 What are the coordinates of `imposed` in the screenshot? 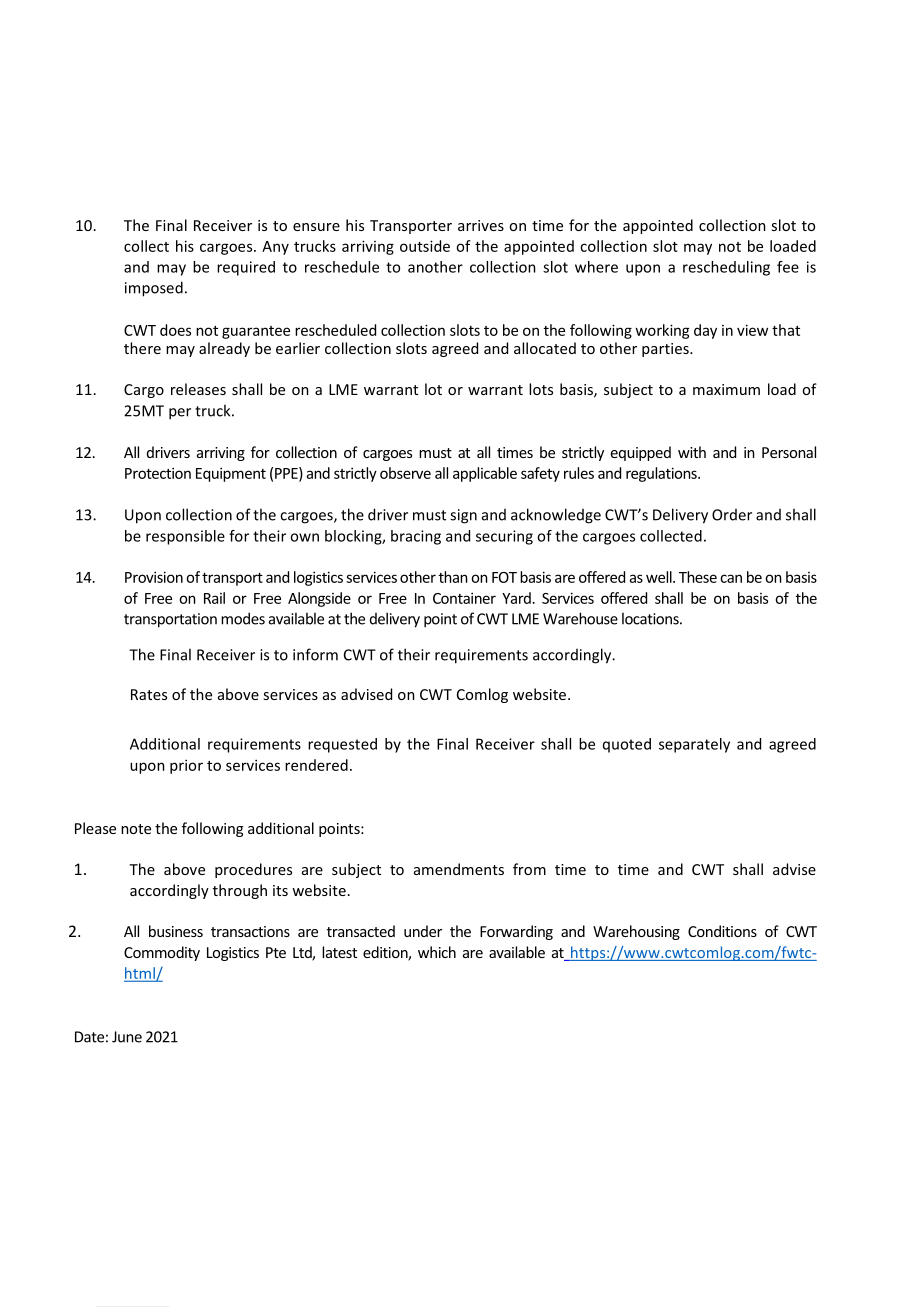 It's located at (154, 289).
